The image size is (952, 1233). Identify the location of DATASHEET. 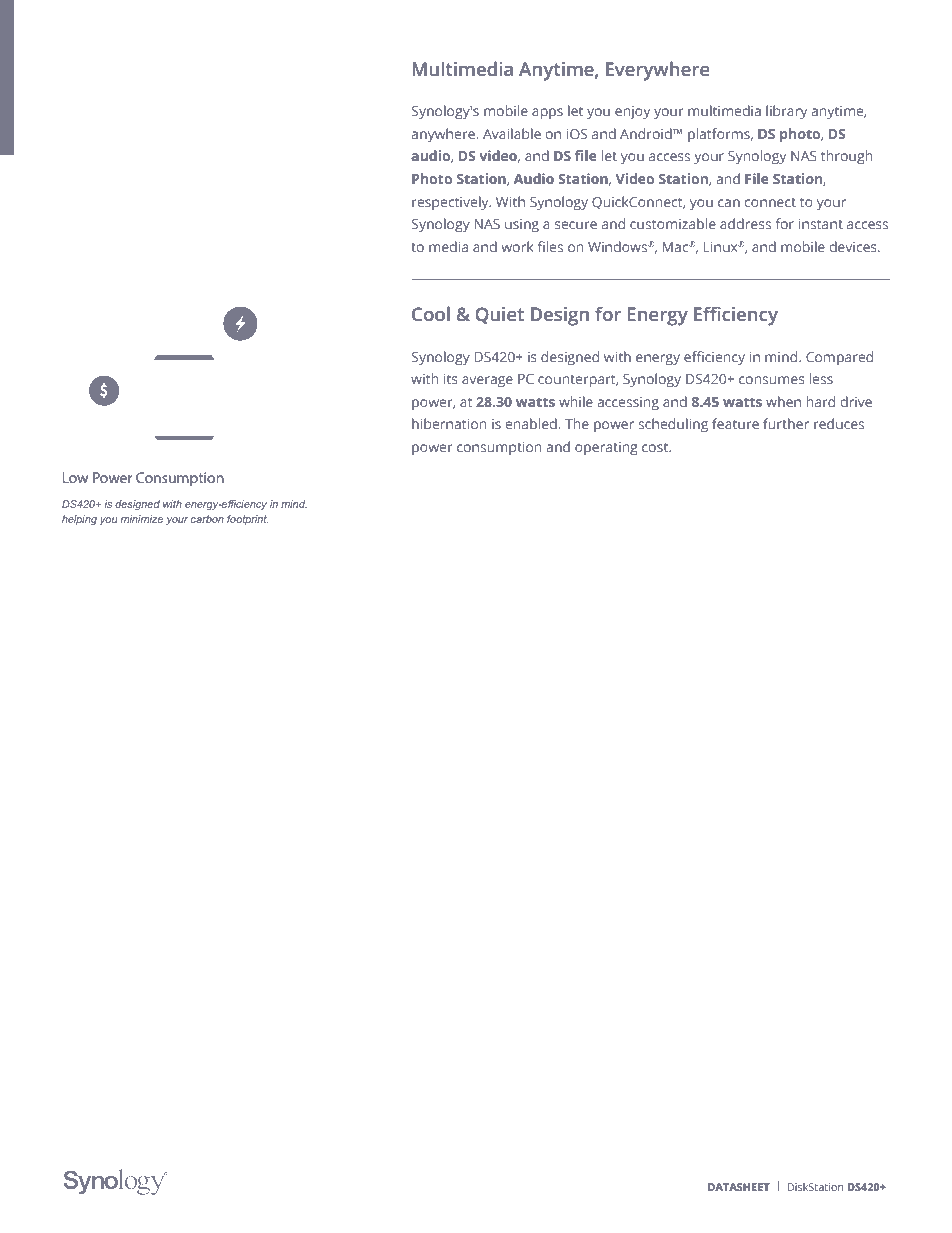
(739, 1187).
